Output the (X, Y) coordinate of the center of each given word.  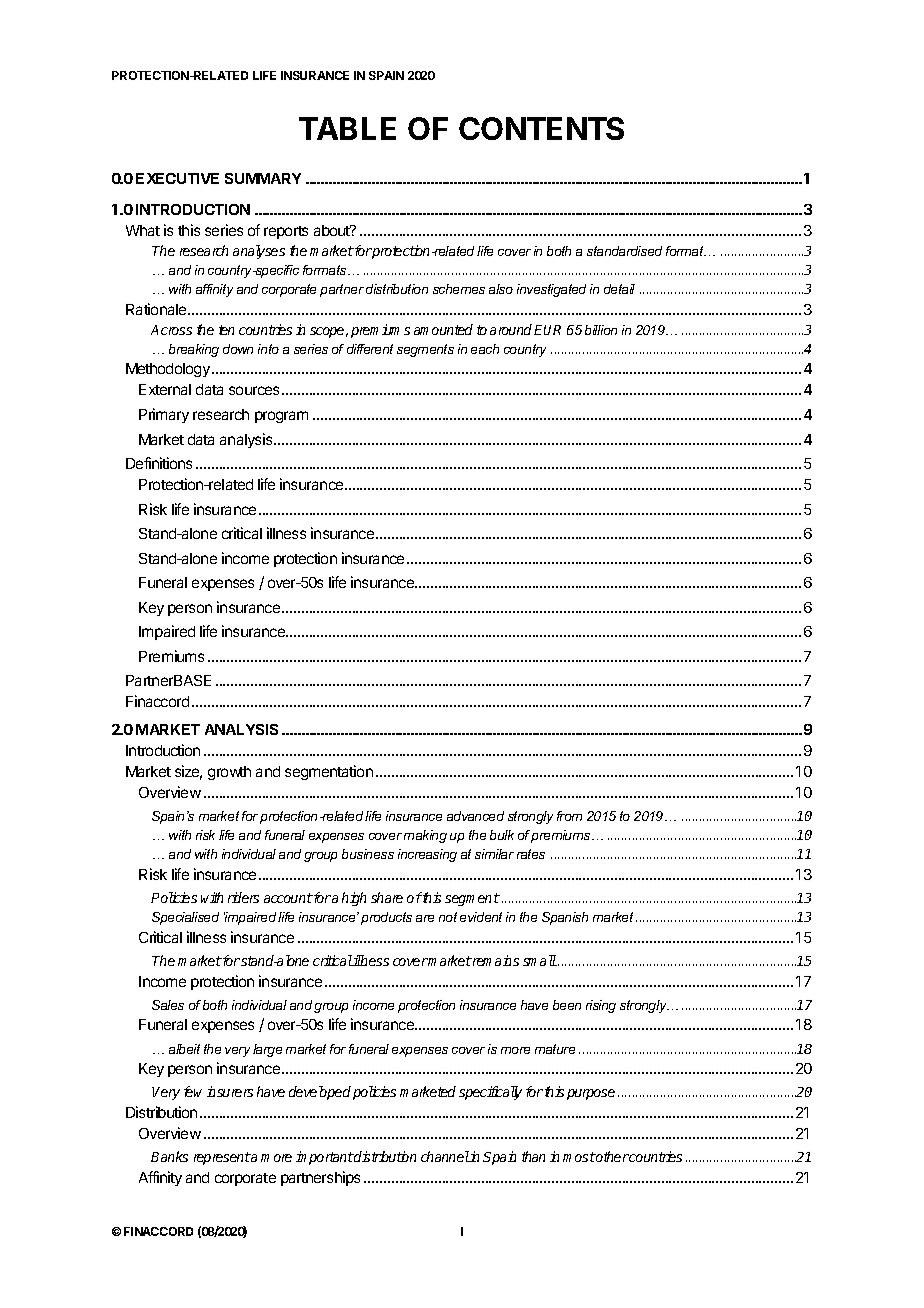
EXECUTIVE (177, 178)
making (425, 836)
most (579, 1157)
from (569, 816)
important (325, 1158)
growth (229, 773)
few (193, 1091)
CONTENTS (541, 128)
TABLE (347, 128)
